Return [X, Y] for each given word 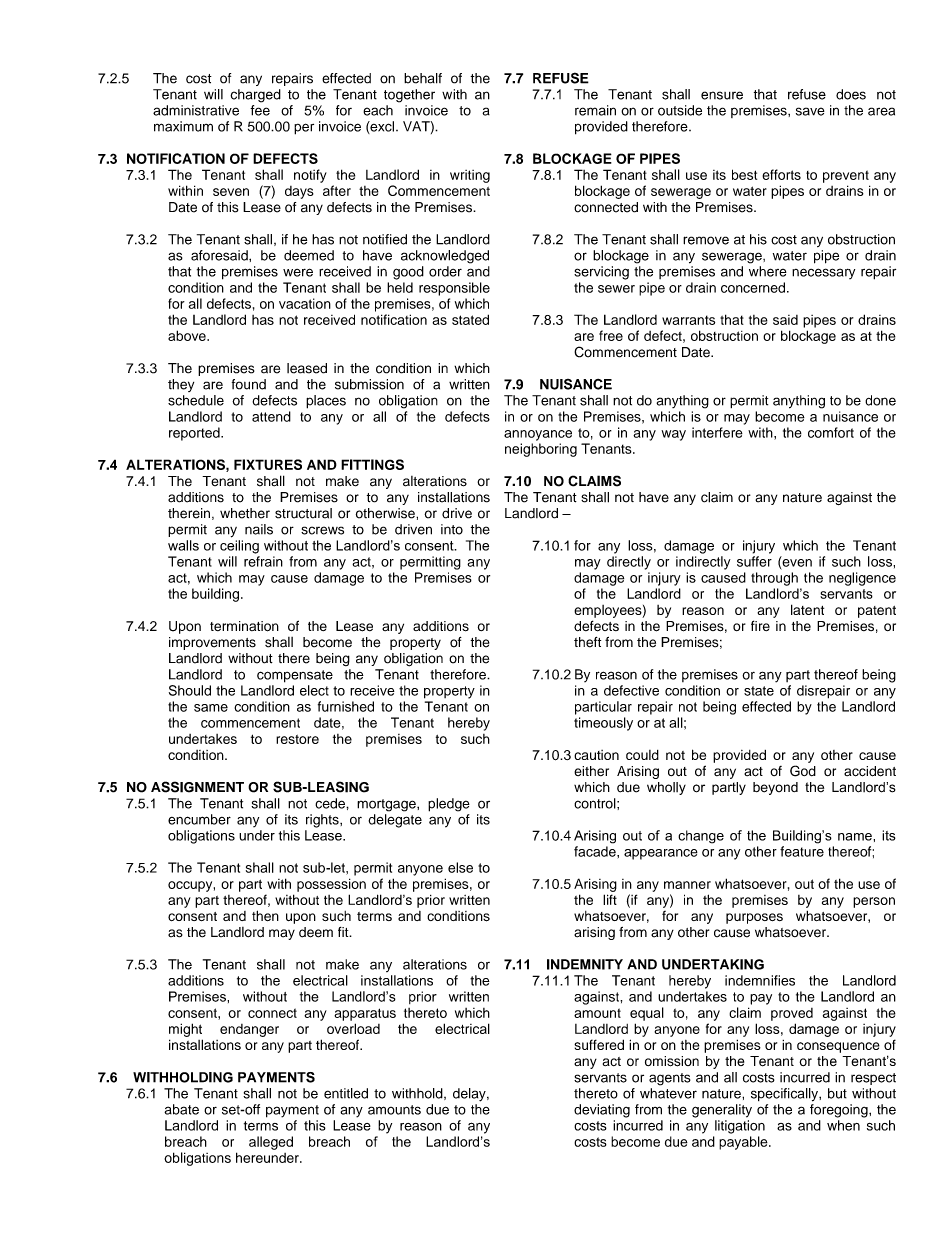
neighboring [541, 450]
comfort [831, 432]
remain [595, 110]
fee [260, 110]
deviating [602, 1111]
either [591, 771]
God [803, 771]
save [810, 111]
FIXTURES [268, 464]
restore [297, 739]
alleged [271, 1143]
